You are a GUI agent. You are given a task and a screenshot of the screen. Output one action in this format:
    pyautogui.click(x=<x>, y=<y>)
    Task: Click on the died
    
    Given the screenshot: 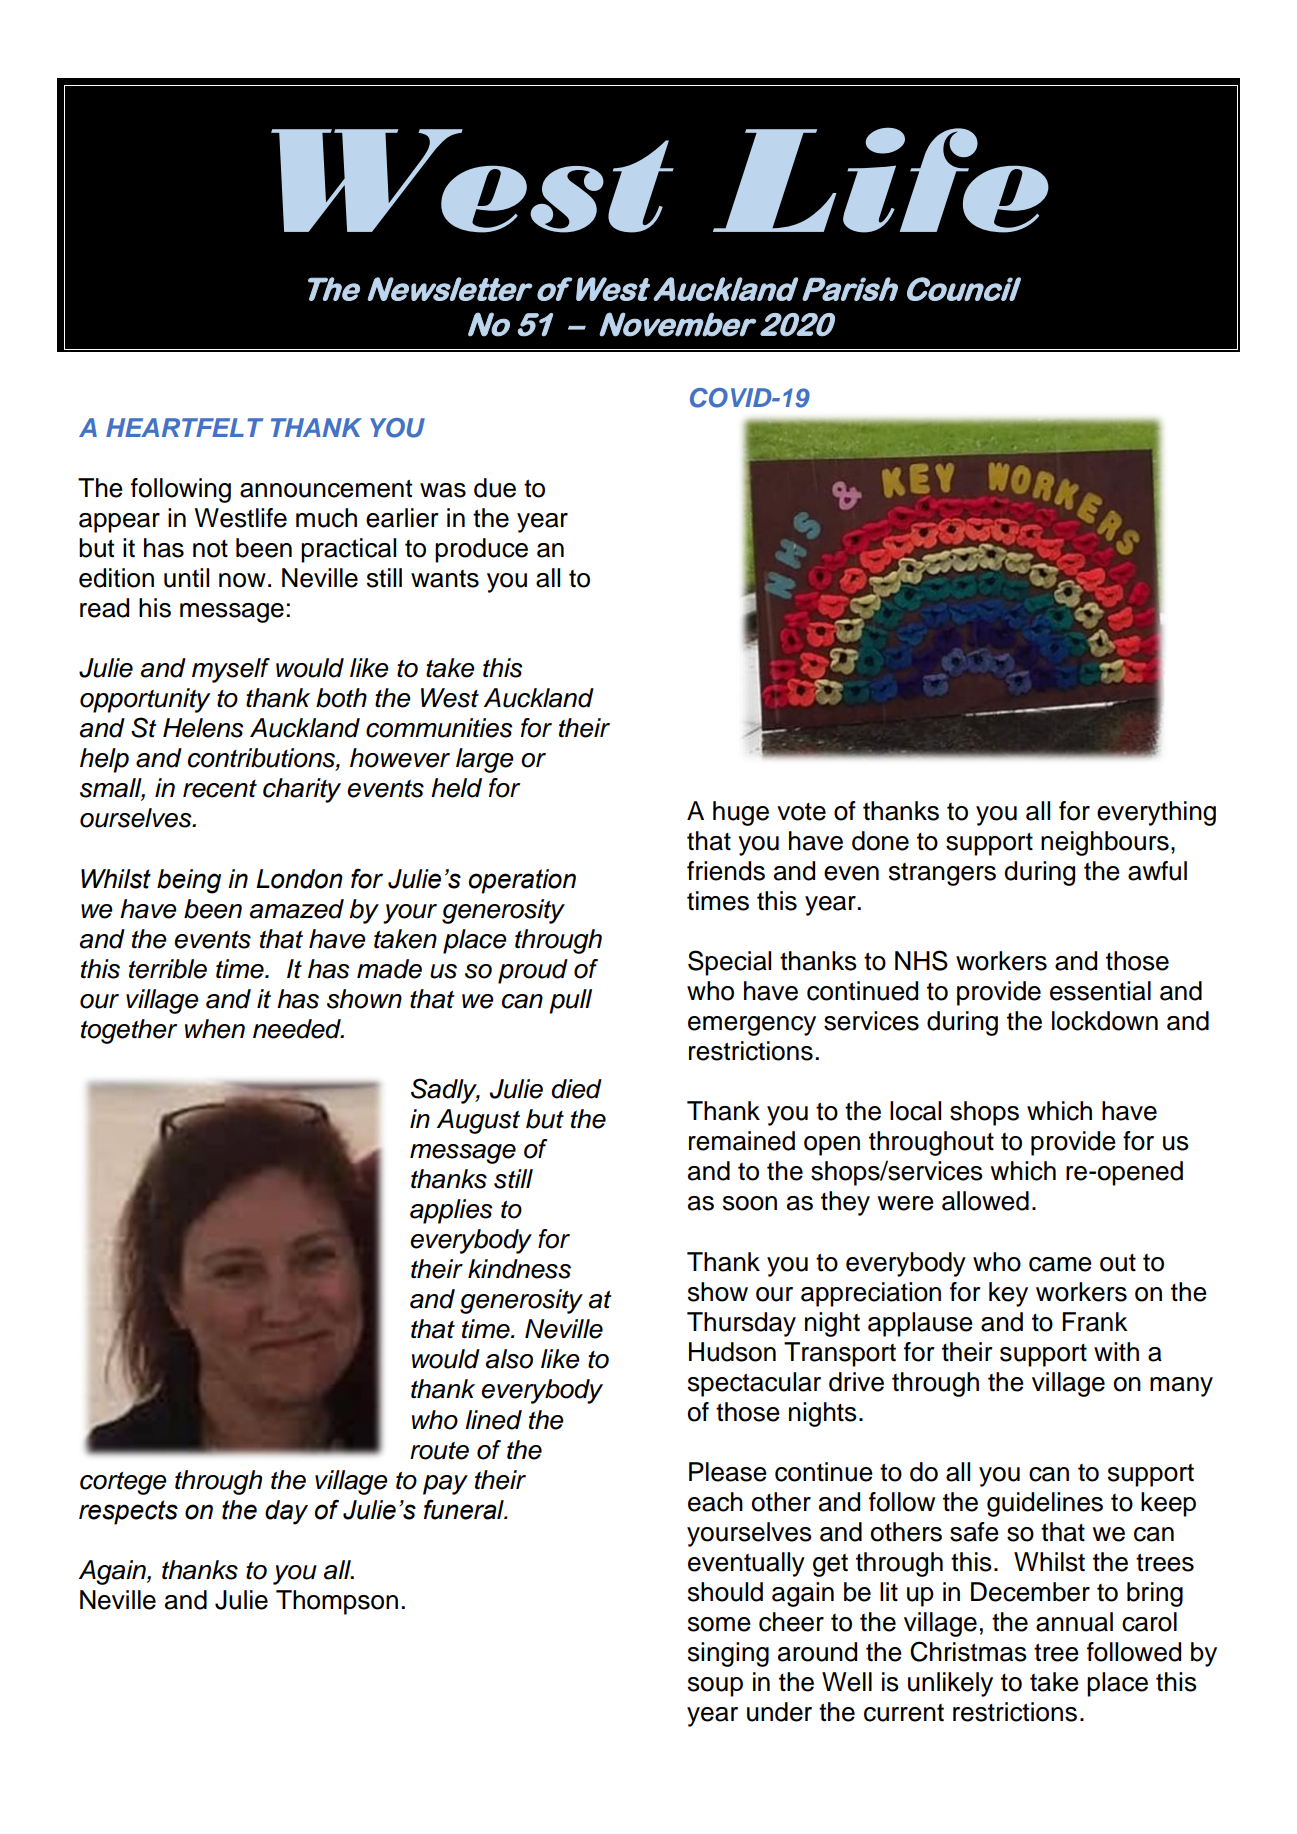 What is the action you would take?
    pyautogui.click(x=576, y=1089)
